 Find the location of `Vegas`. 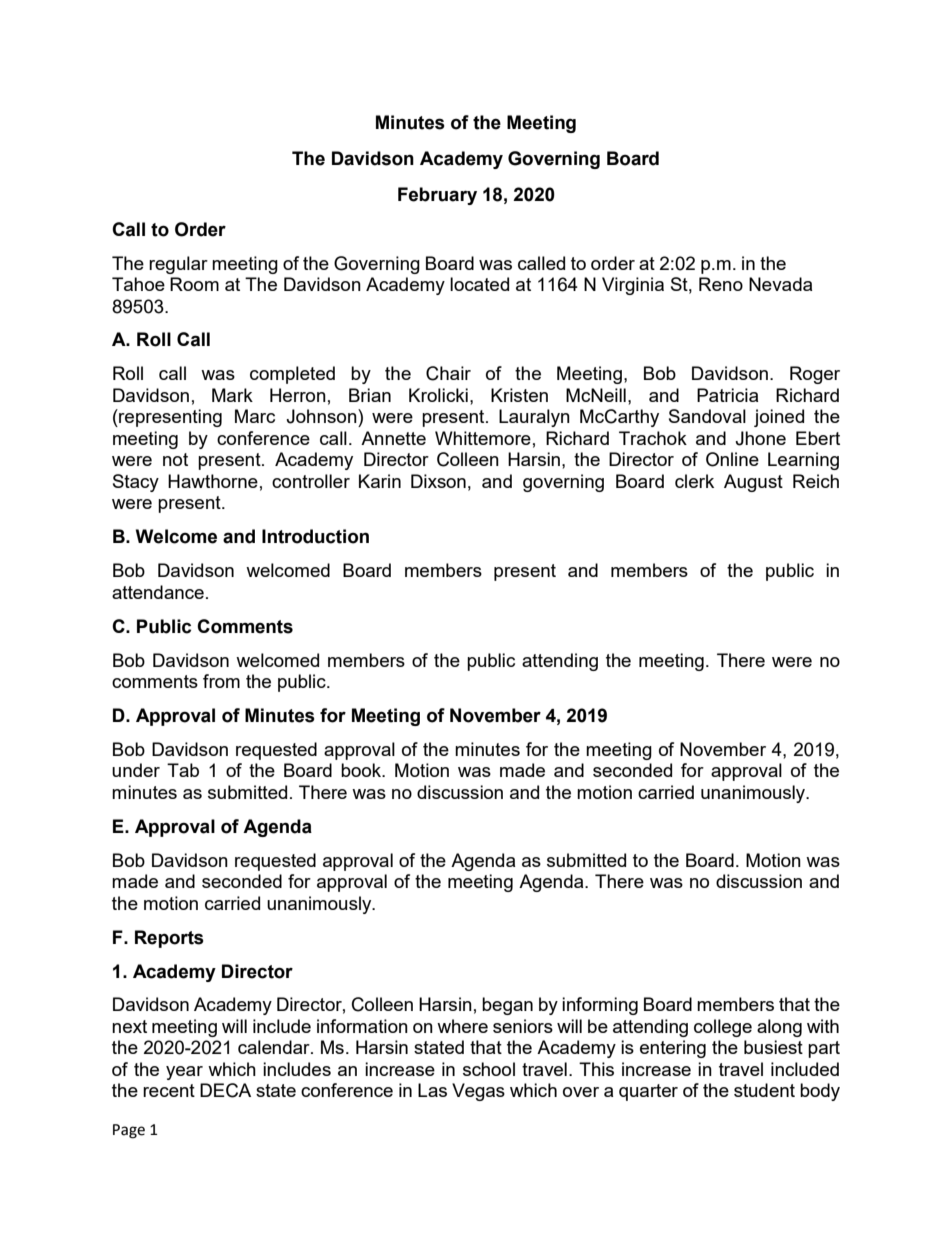

Vegas is located at coordinates (478, 1092).
